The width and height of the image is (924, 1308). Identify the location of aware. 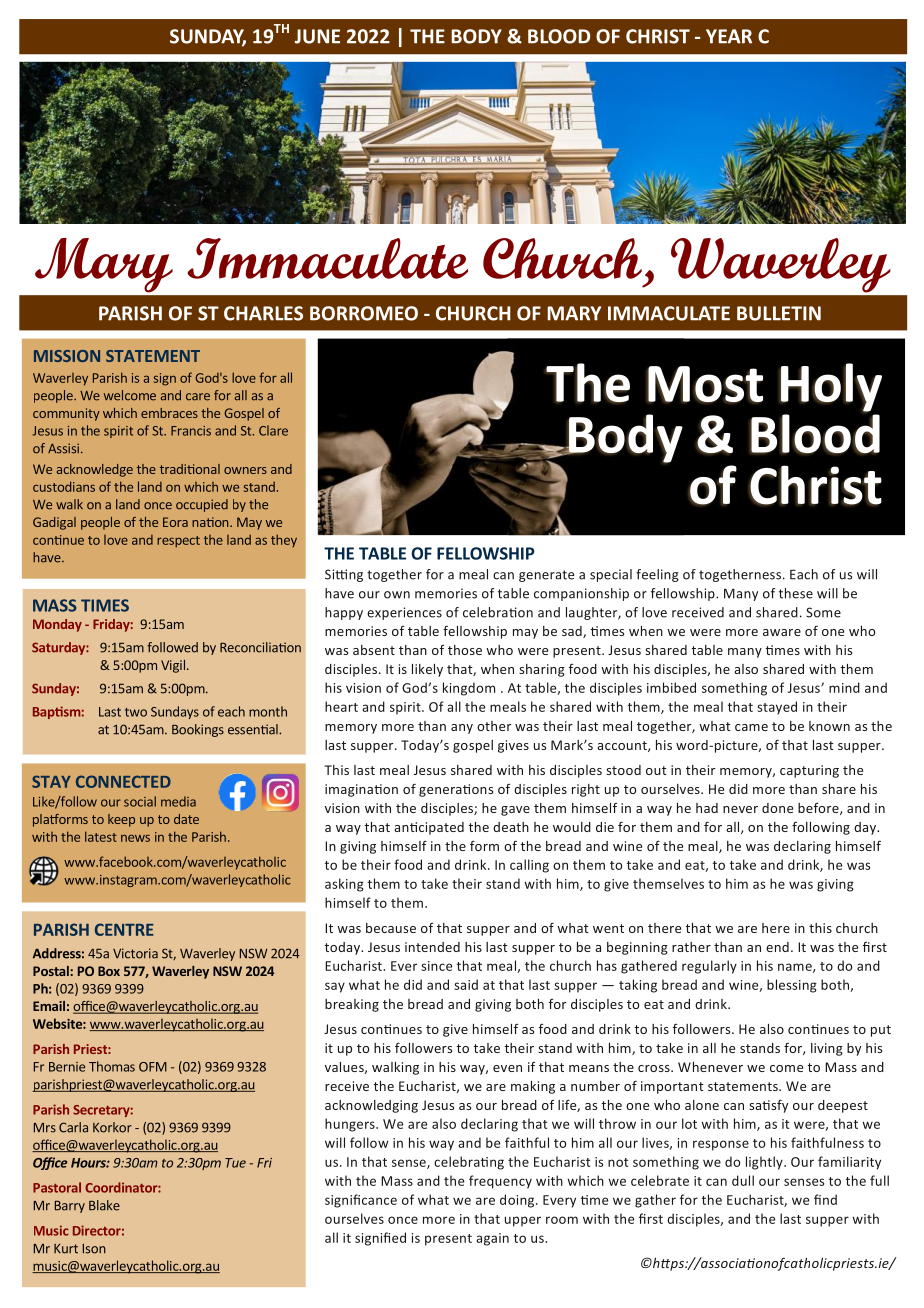
(782, 632).
